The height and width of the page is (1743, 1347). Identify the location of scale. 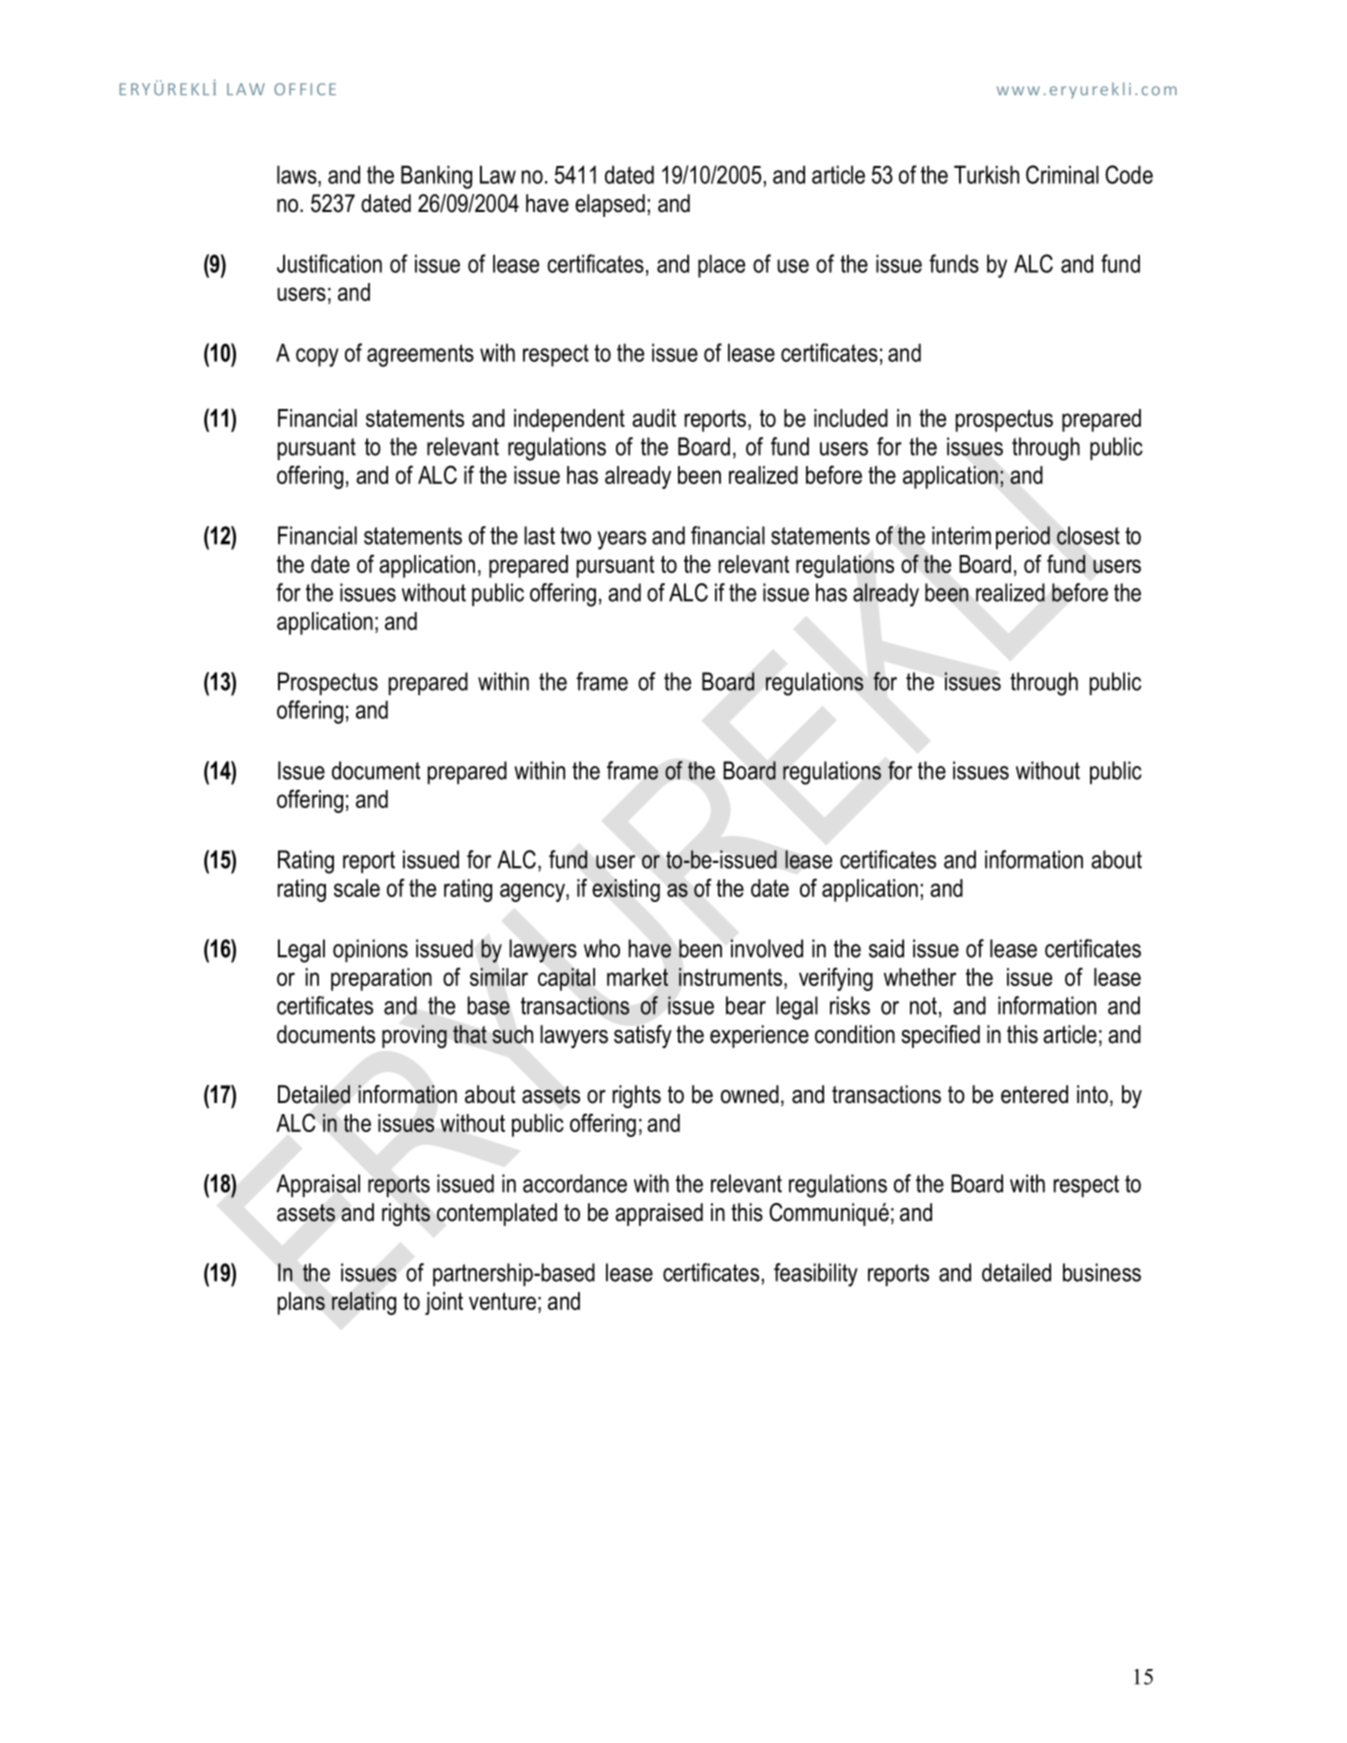
(357, 888).
